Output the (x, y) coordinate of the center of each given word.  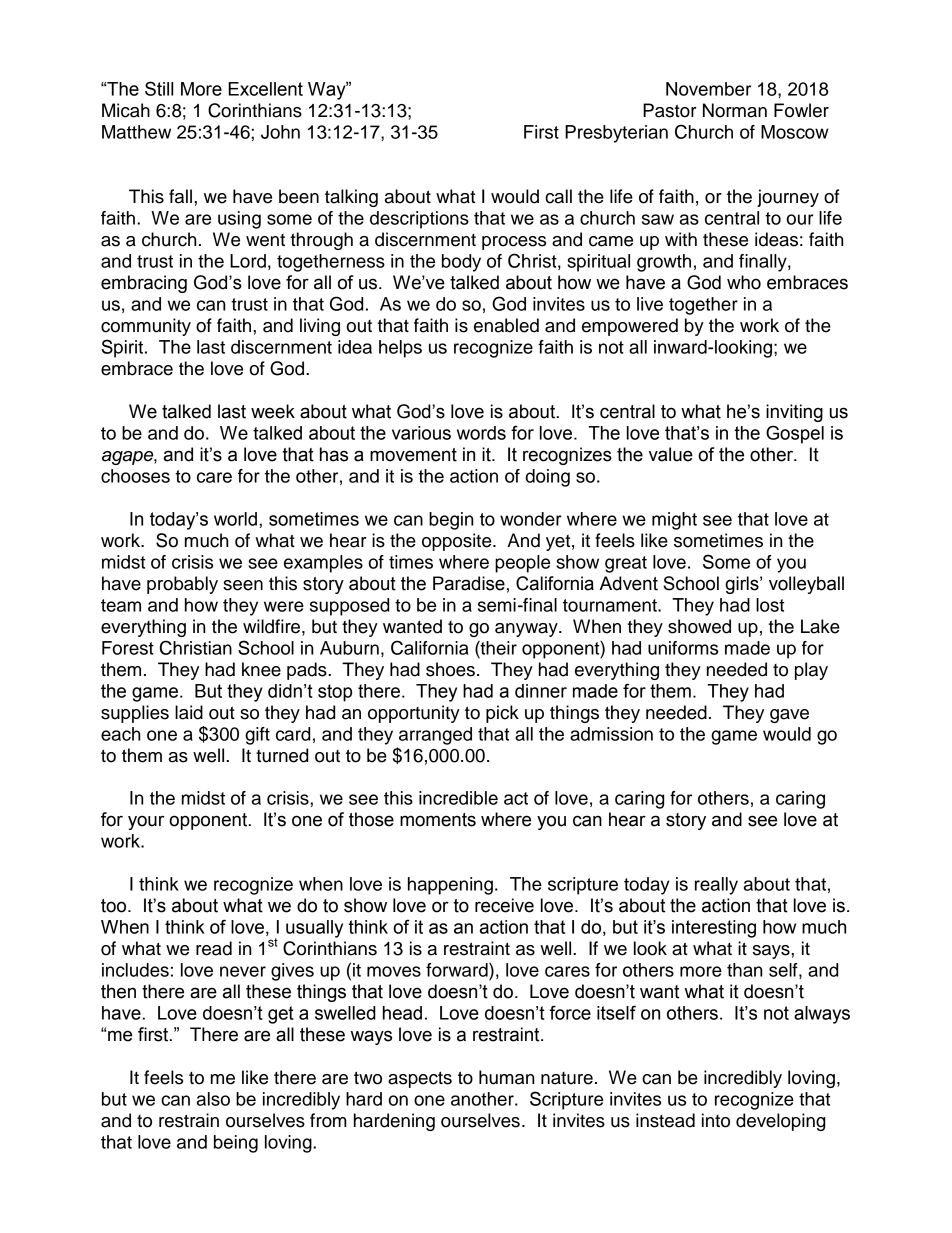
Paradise (469, 583)
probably (182, 585)
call (558, 196)
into (716, 1120)
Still (159, 88)
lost (770, 605)
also (213, 1099)
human (506, 1077)
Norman (735, 110)
